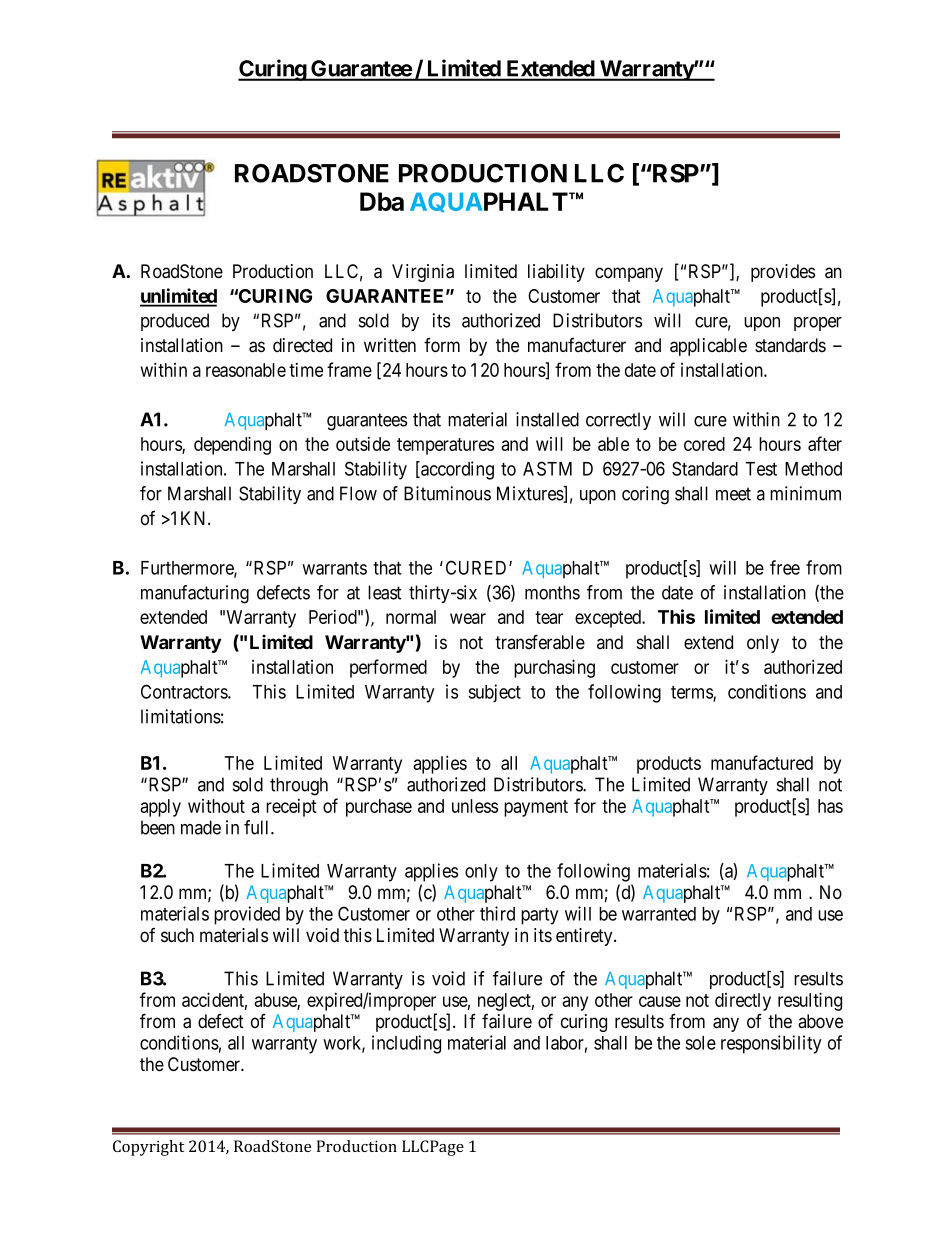  Describe the element at coordinates (423, 273) in the screenshot. I see `Virginia` at that location.
